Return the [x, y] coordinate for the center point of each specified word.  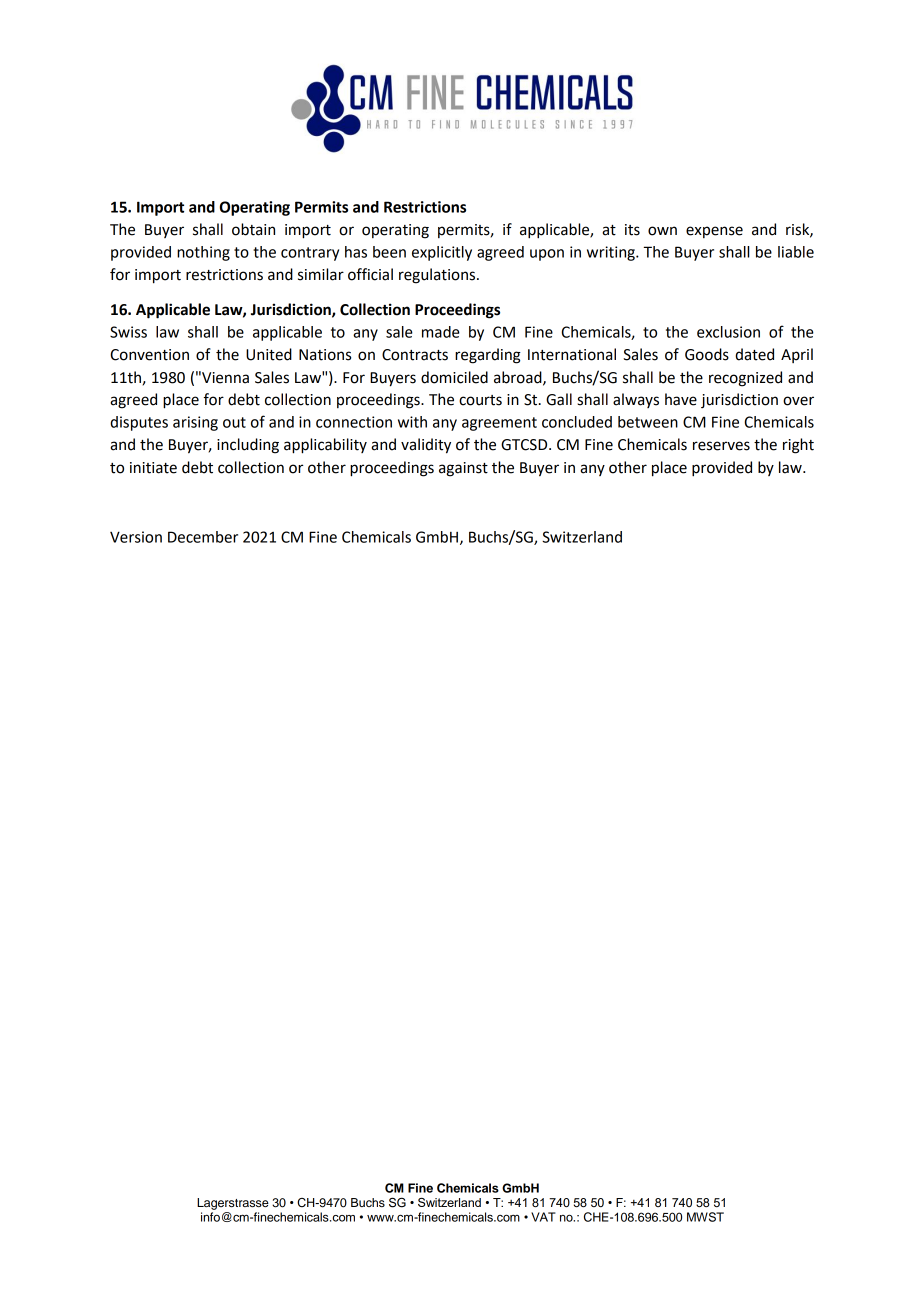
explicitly [442, 253]
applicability [325, 446]
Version [136, 537]
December [203, 537]
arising [195, 423]
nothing [203, 253]
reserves [721, 446]
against [463, 469]
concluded [577, 422]
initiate [153, 468]
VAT [543, 1217]
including [248, 446]
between [648, 422]
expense [714, 232]
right [798, 446]
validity [426, 446]
